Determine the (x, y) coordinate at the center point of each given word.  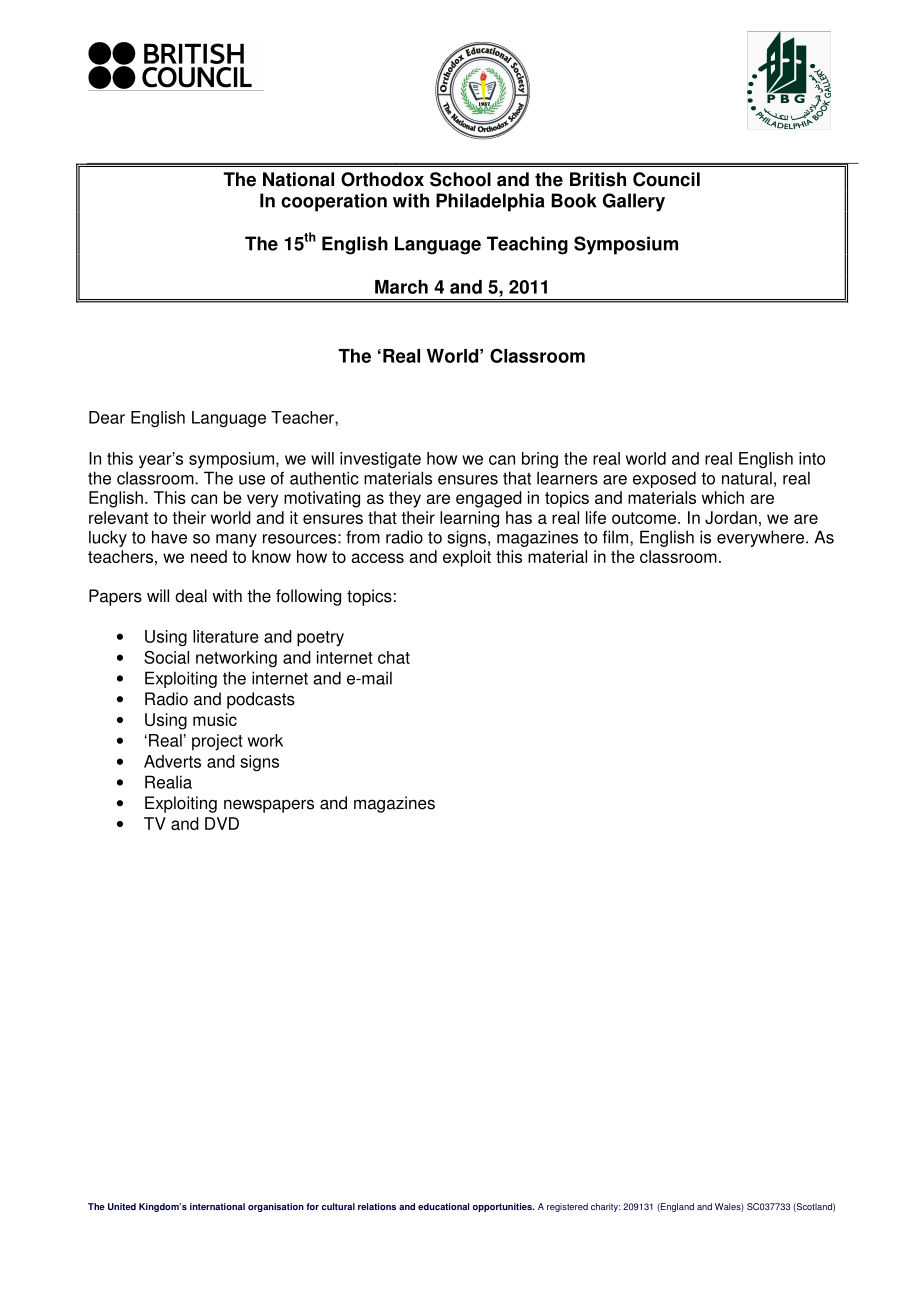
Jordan (731, 517)
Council (666, 179)
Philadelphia (490, 202)
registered (567, 1207)
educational (443, 1206)
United (122, 1206)
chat (394, 657)
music (215, 719)
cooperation (334, 202)
